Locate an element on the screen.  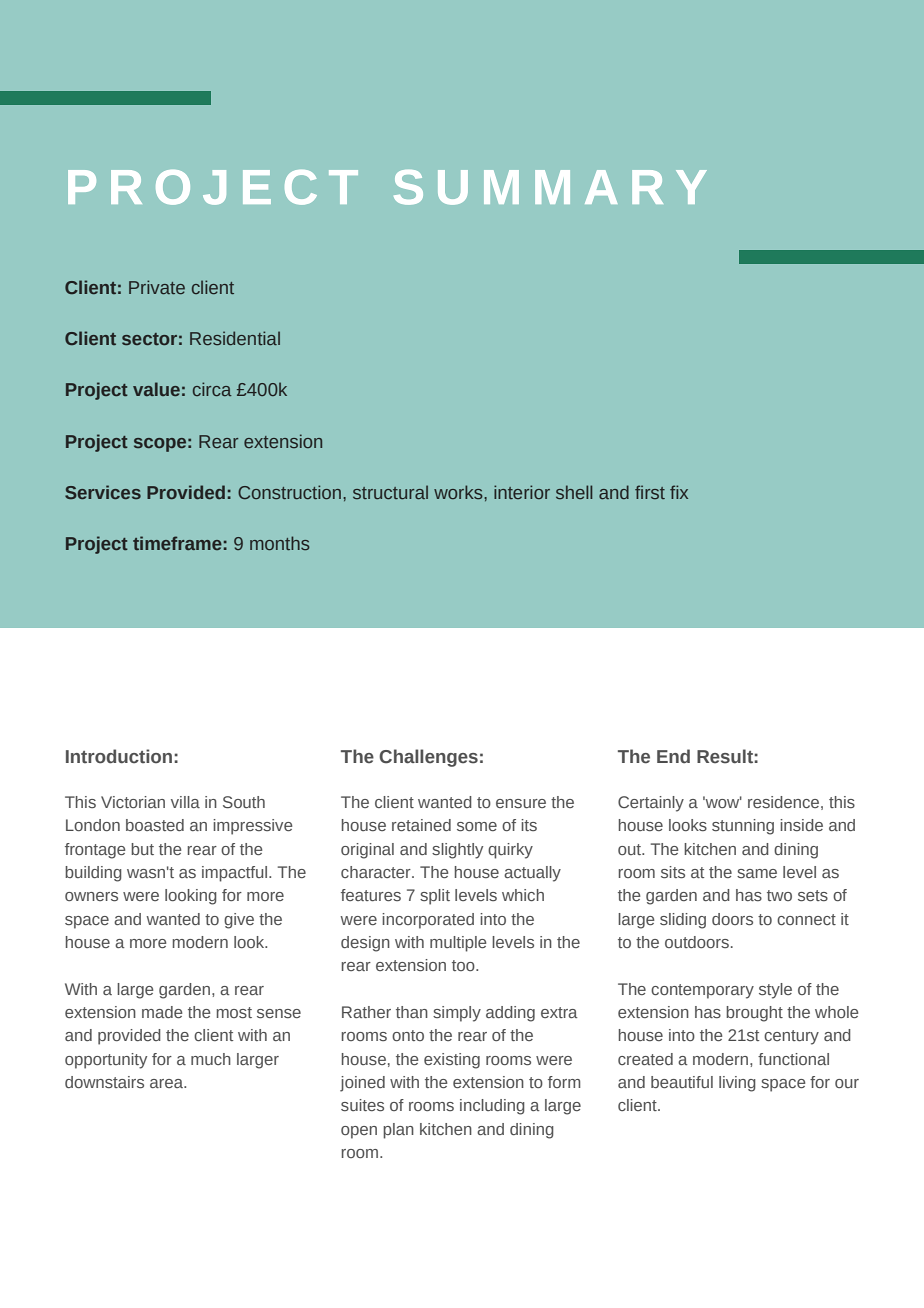
Challenges is located at coordinates (428, 758).
